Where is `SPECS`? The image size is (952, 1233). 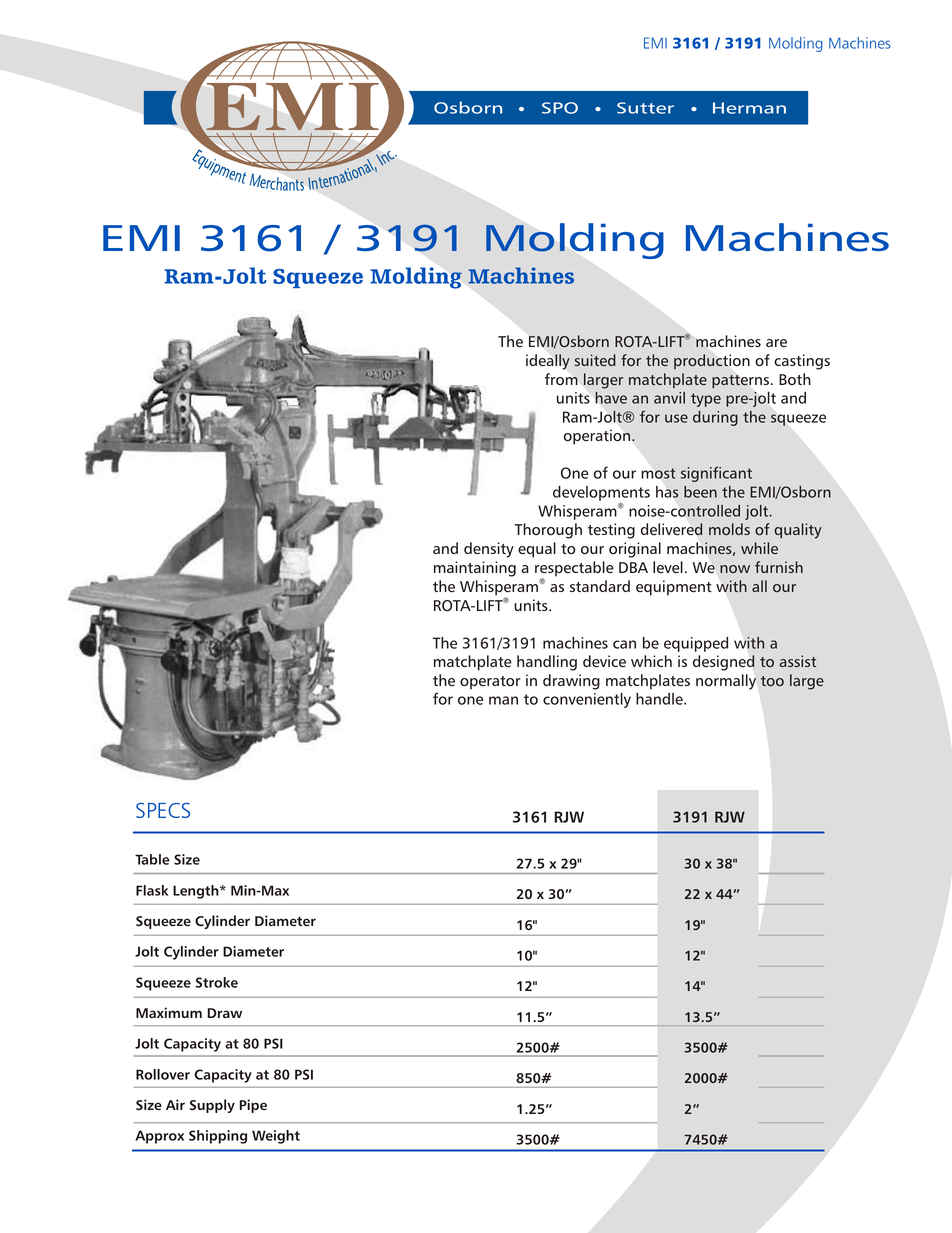 SPECS is located at coordinates (163, 810).
